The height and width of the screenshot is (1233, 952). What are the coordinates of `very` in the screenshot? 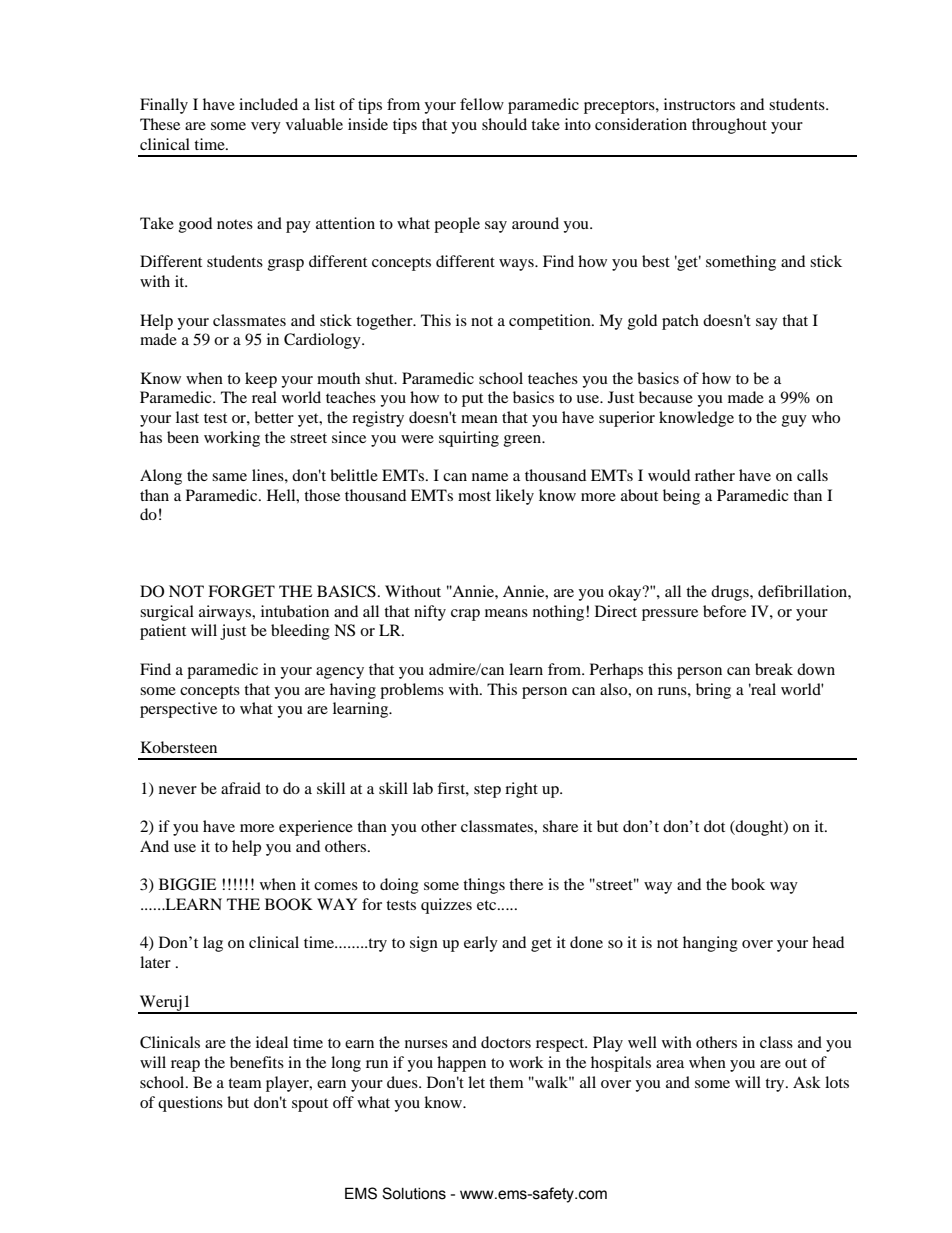 It's located at (266, 128).
